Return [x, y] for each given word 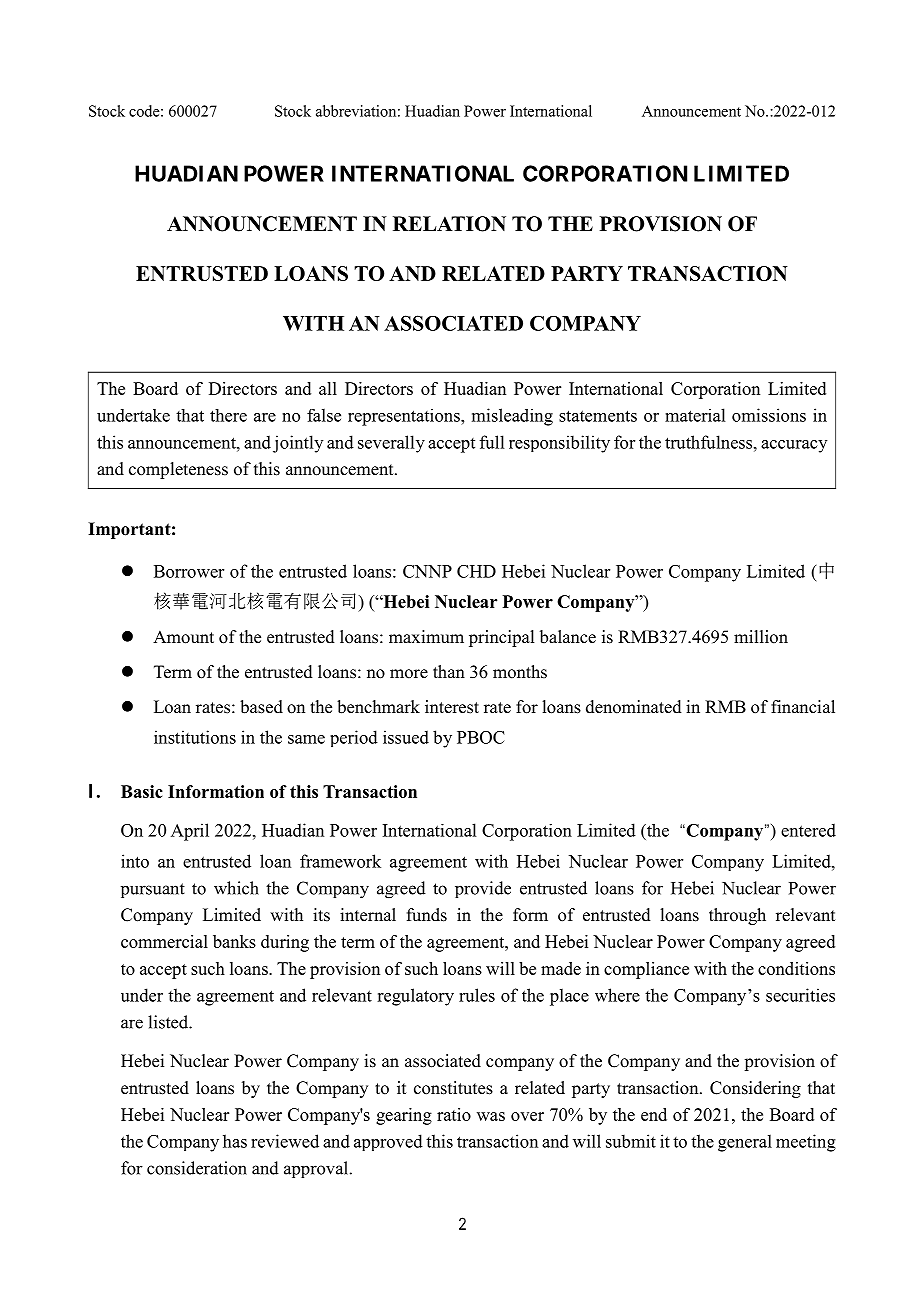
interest [452, 707]
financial [803, 707]
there [228, 415]
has [235, 1141]
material [695, 415]
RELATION [449, 224]
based [261, 707]
